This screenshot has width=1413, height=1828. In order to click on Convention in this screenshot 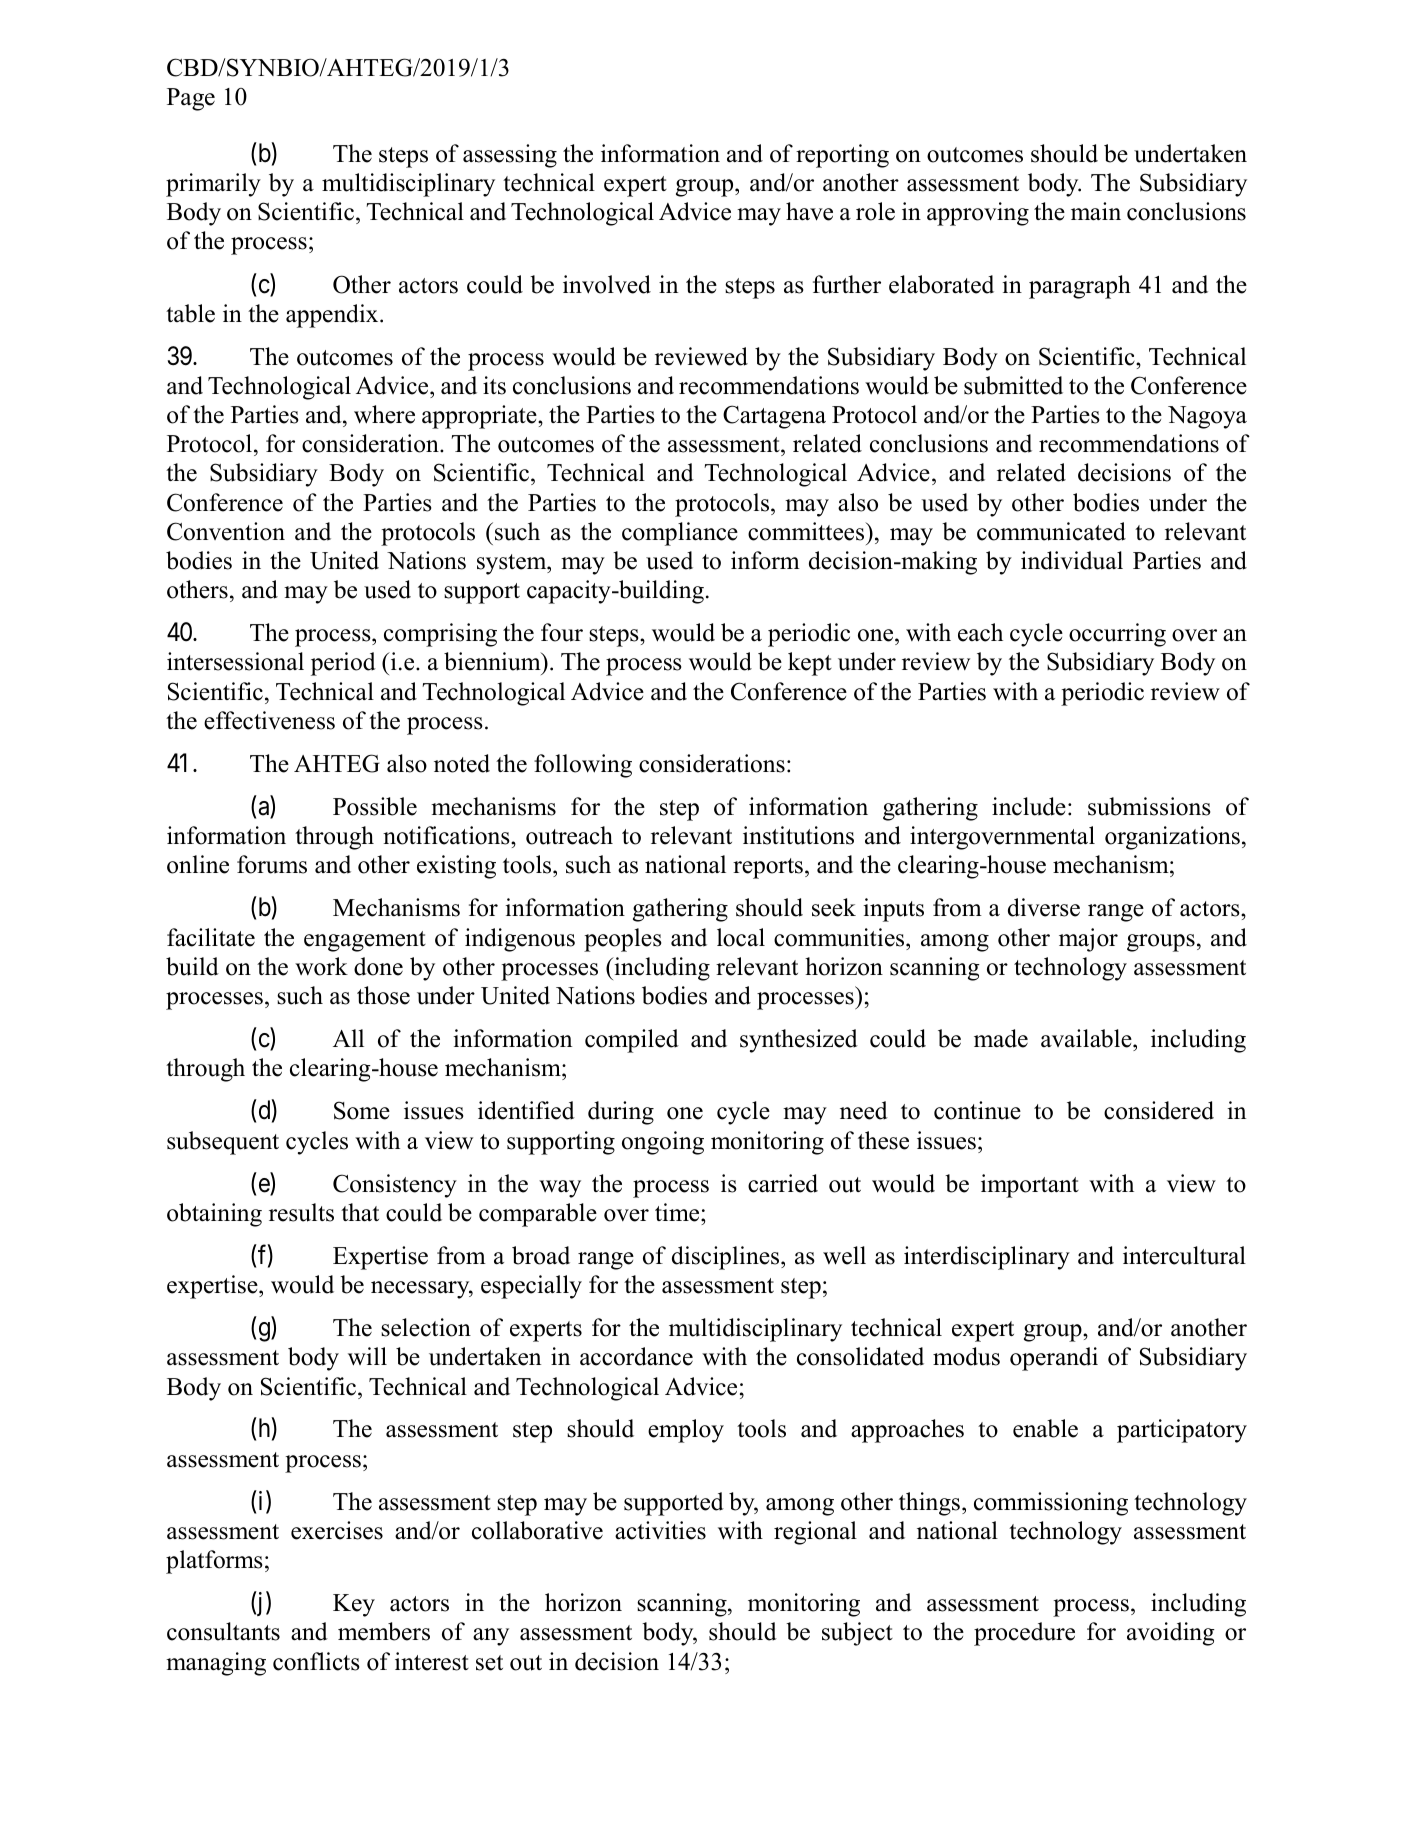, I will do `click(226, 531)`.
